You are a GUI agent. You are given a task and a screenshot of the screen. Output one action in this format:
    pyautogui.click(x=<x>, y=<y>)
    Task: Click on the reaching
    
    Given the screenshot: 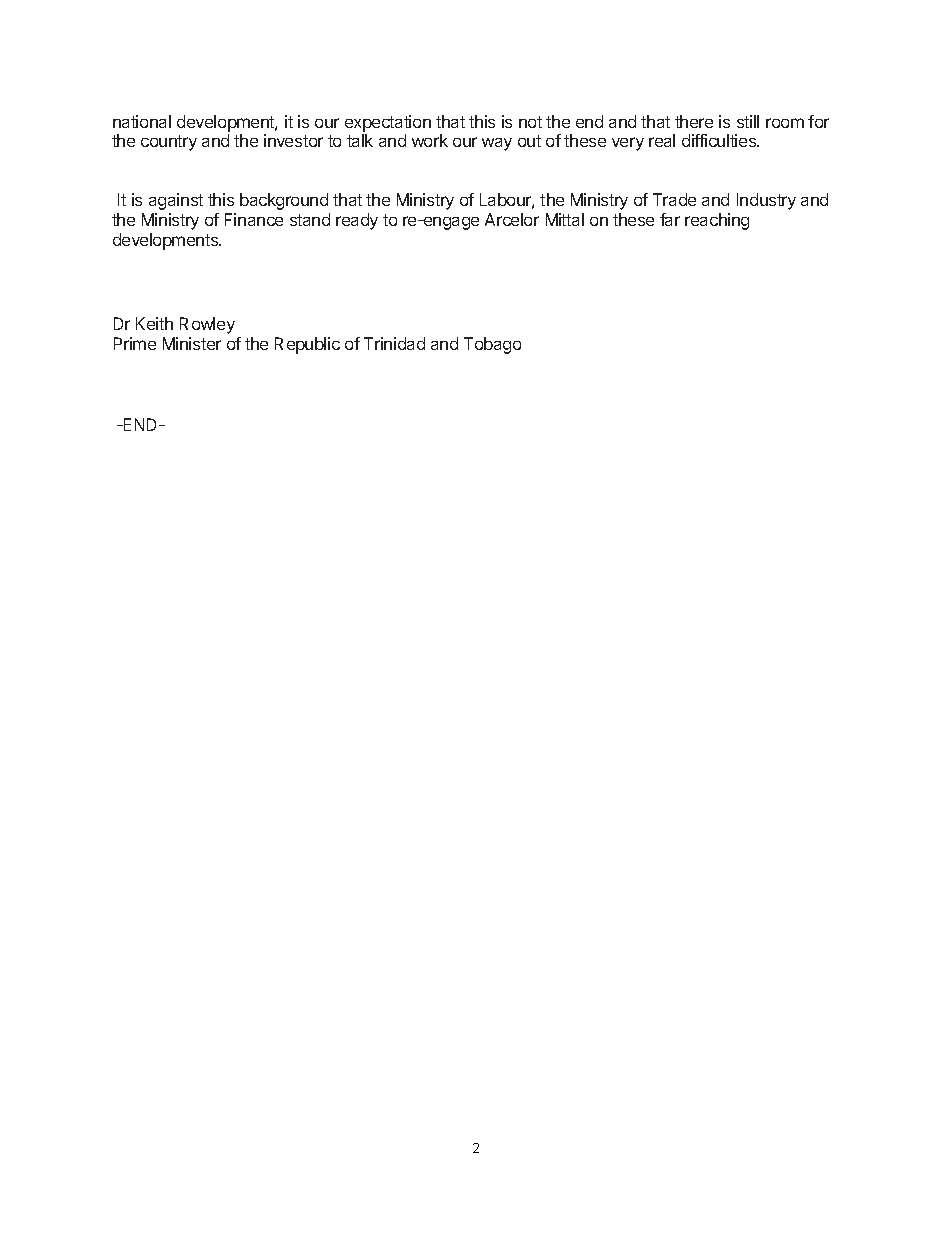 What is the action you would take?
    pyautogui.click(x=717, y=221)
